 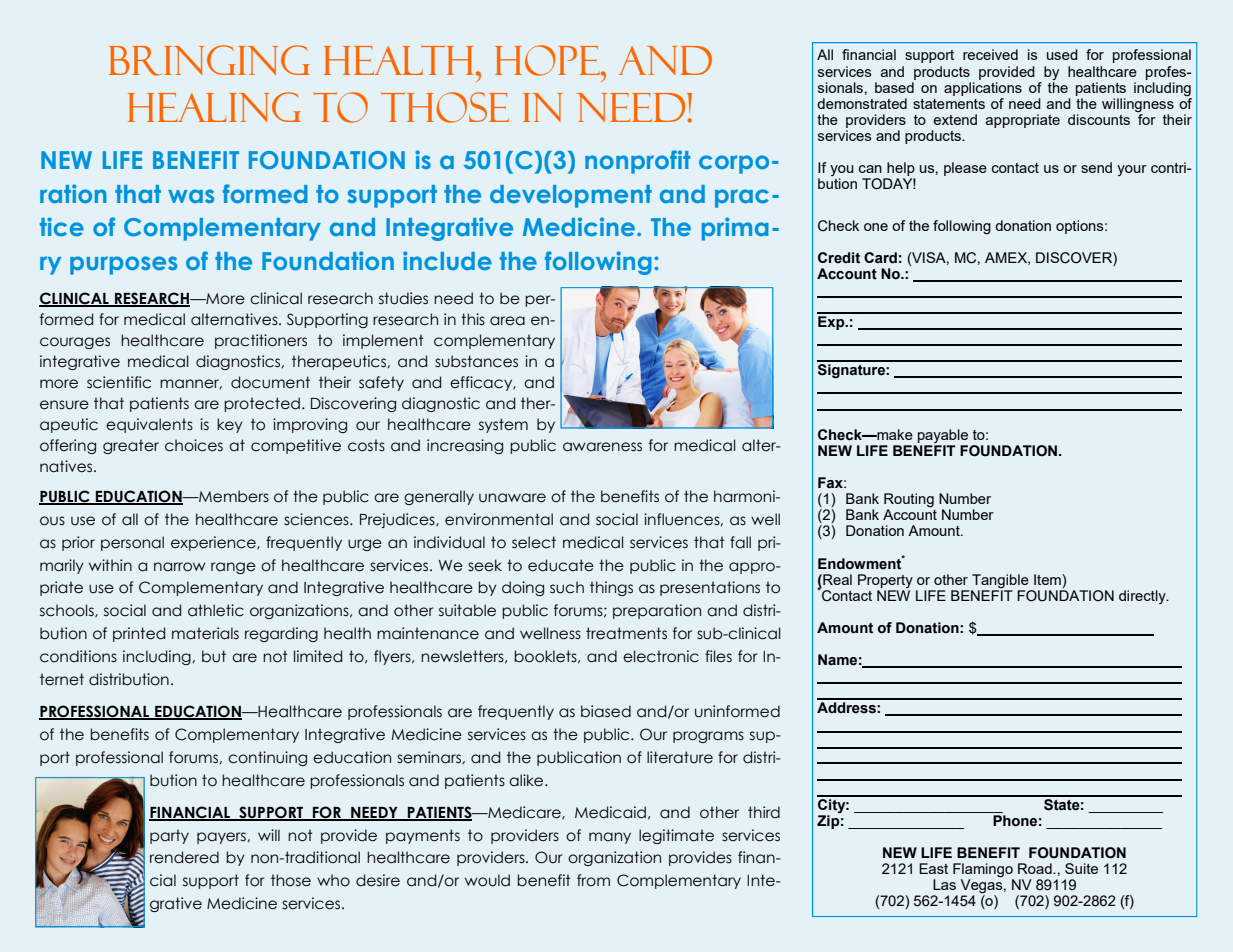 What do you see at coordinates (439, 497) in the screenshot?
I see `generally` at bounding box center [439, 497].
